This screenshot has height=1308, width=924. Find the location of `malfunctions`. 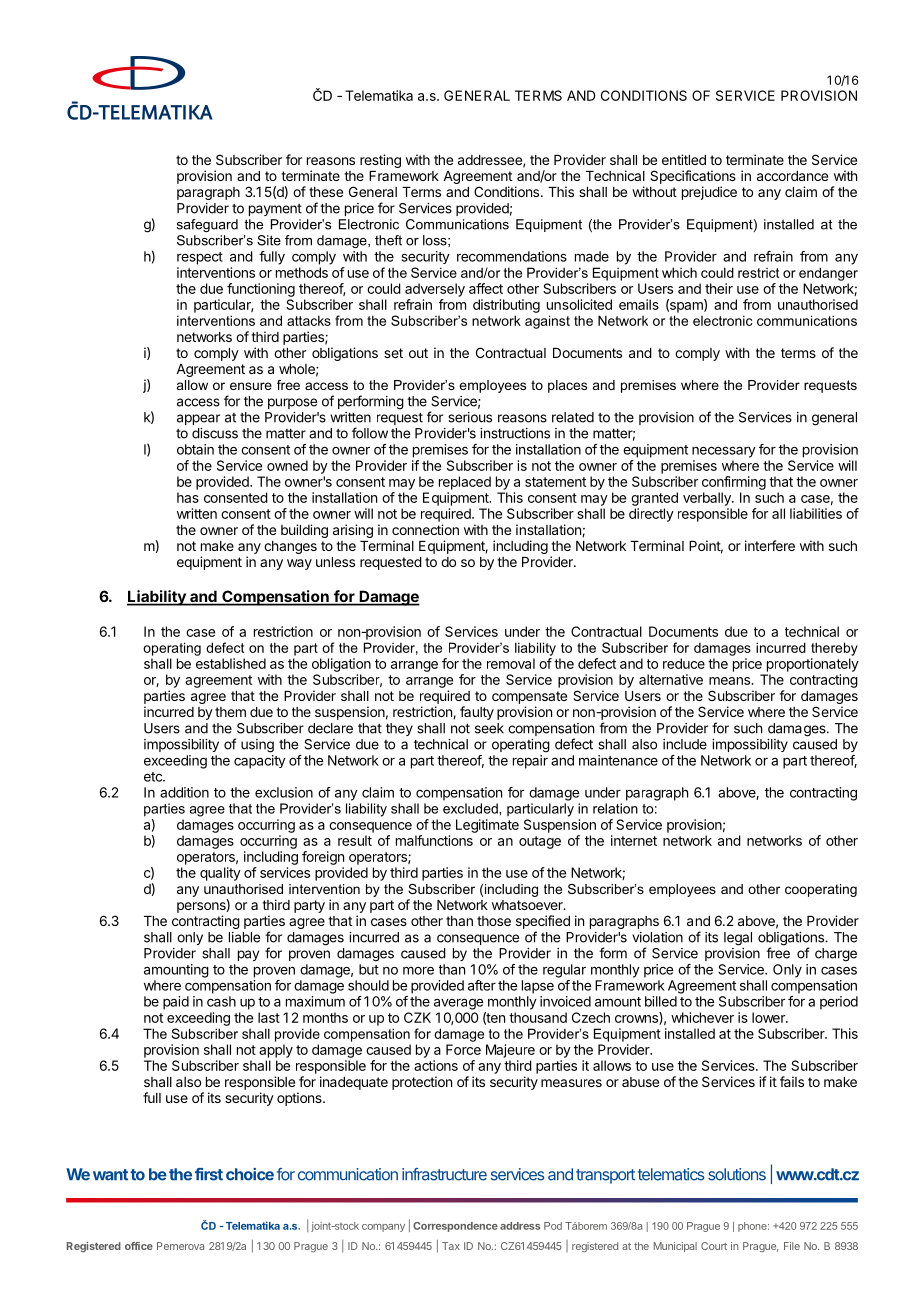

malfunctions is located at coordinates (434, 840).
